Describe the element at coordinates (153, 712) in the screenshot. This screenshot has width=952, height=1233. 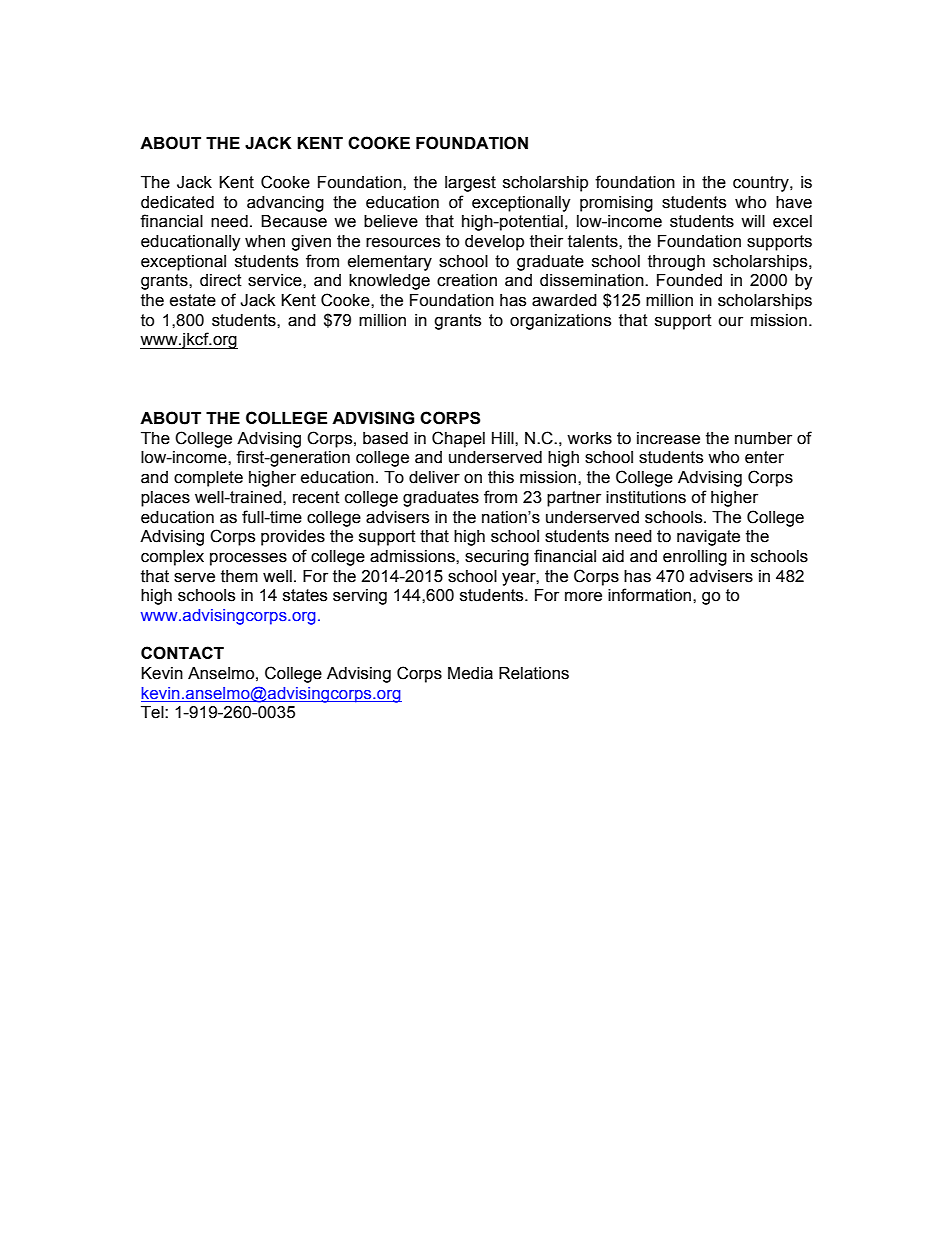
I see `Tel` at that location.
